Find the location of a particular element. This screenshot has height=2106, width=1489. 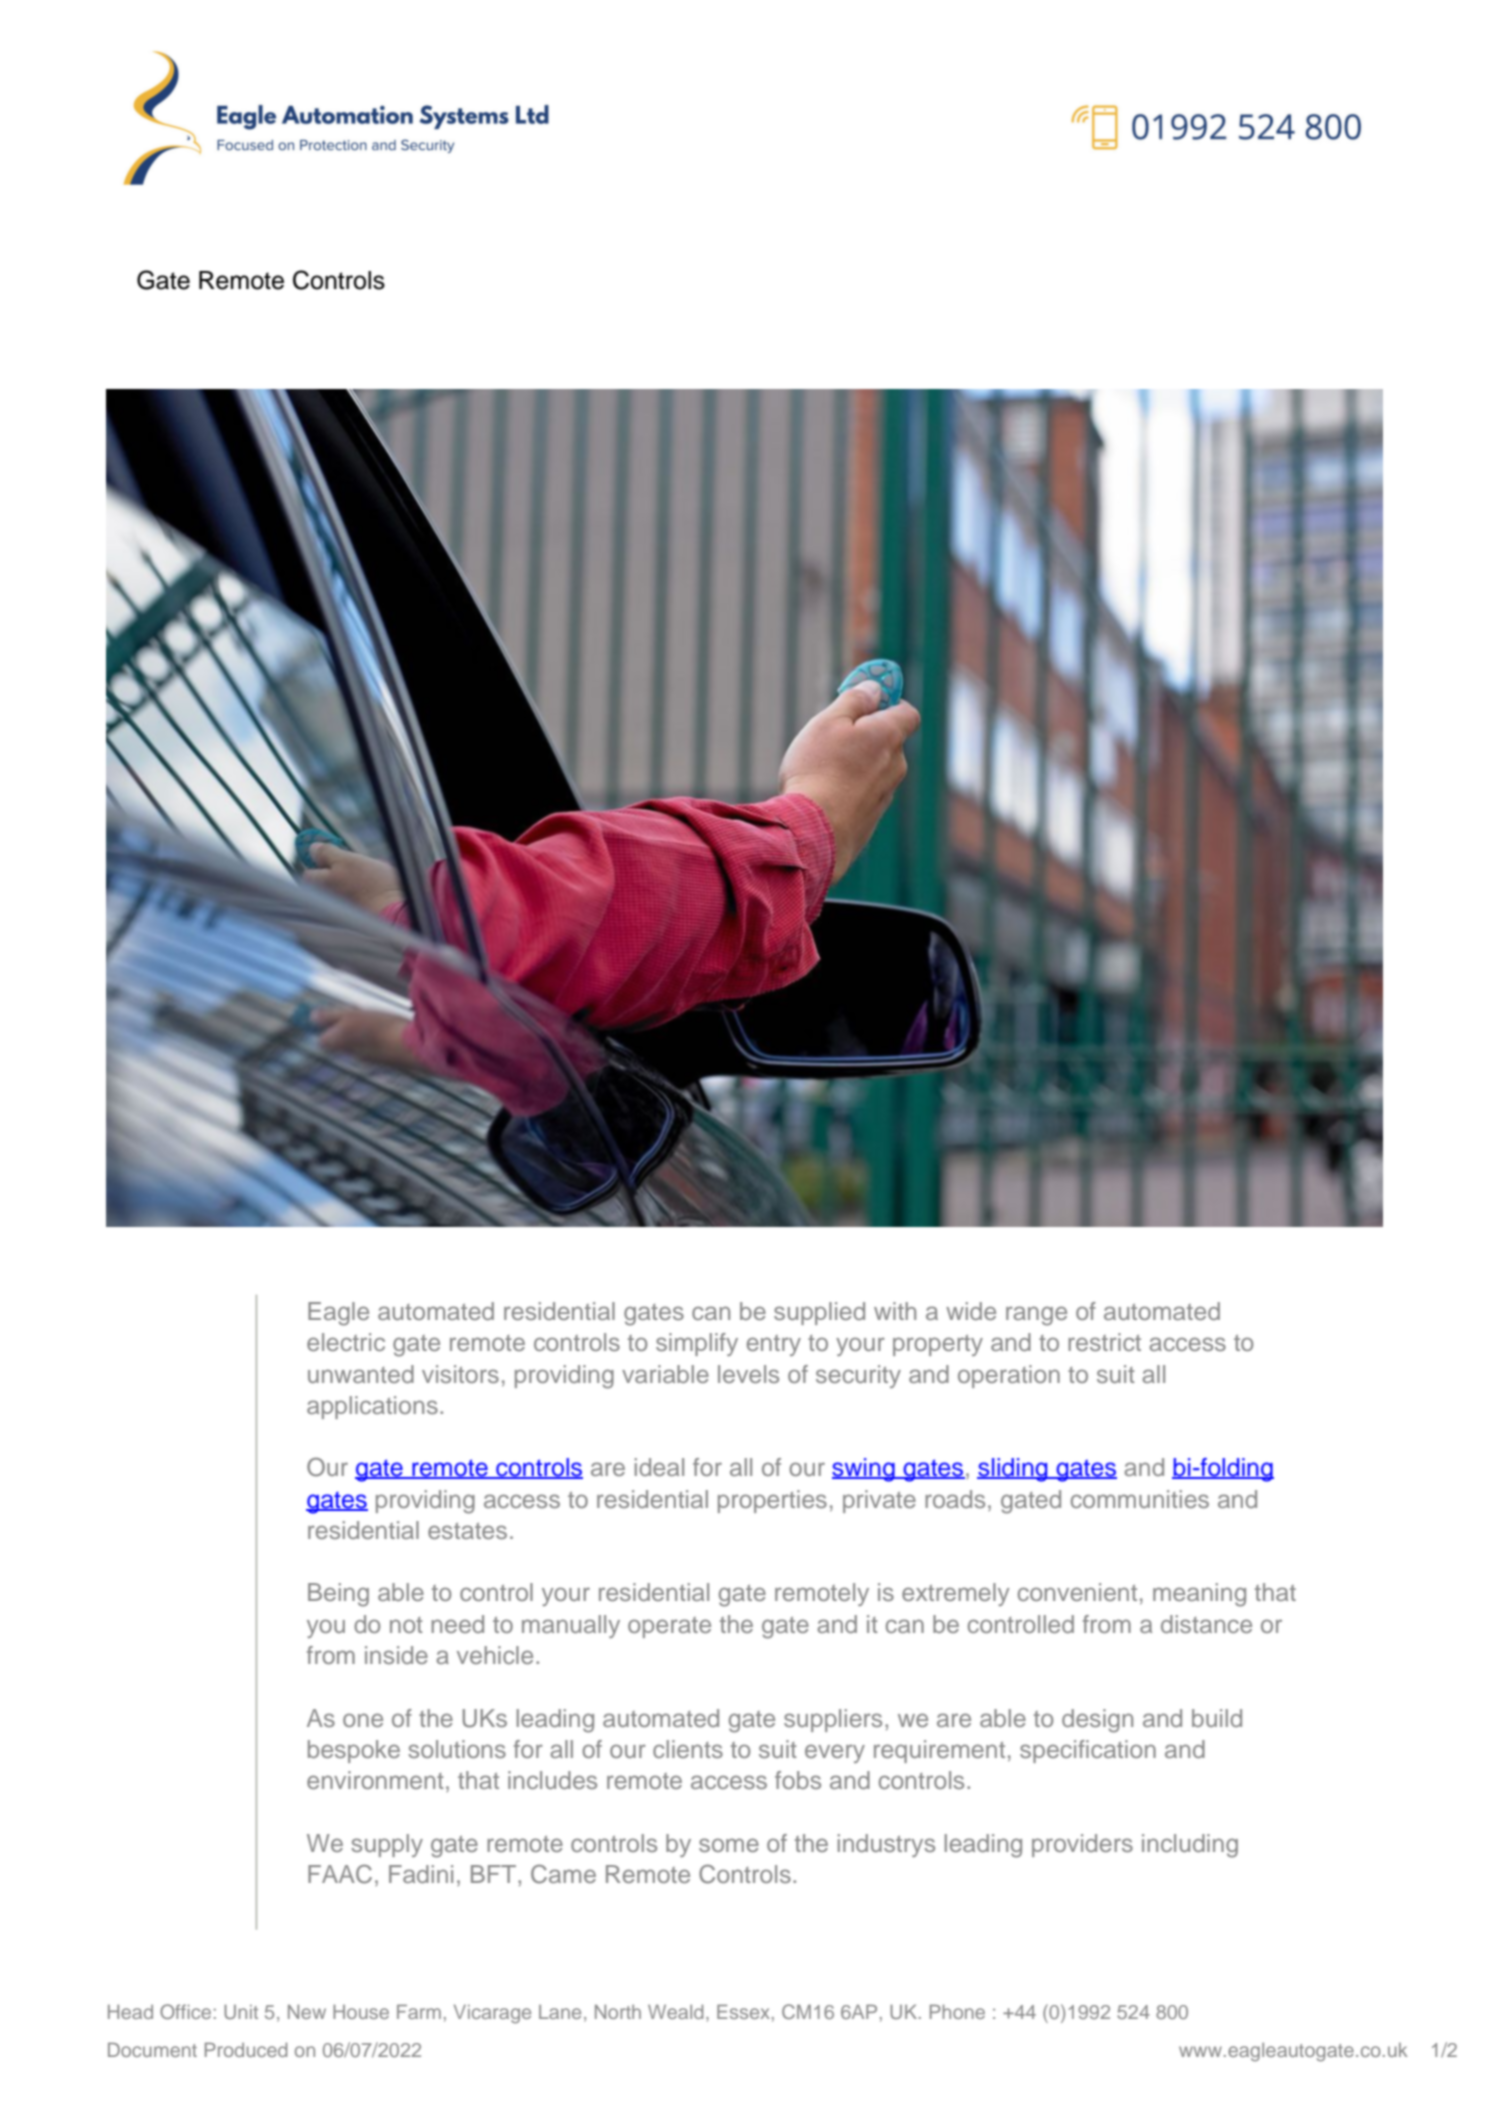

North is located at coordinates (618, 2012).
